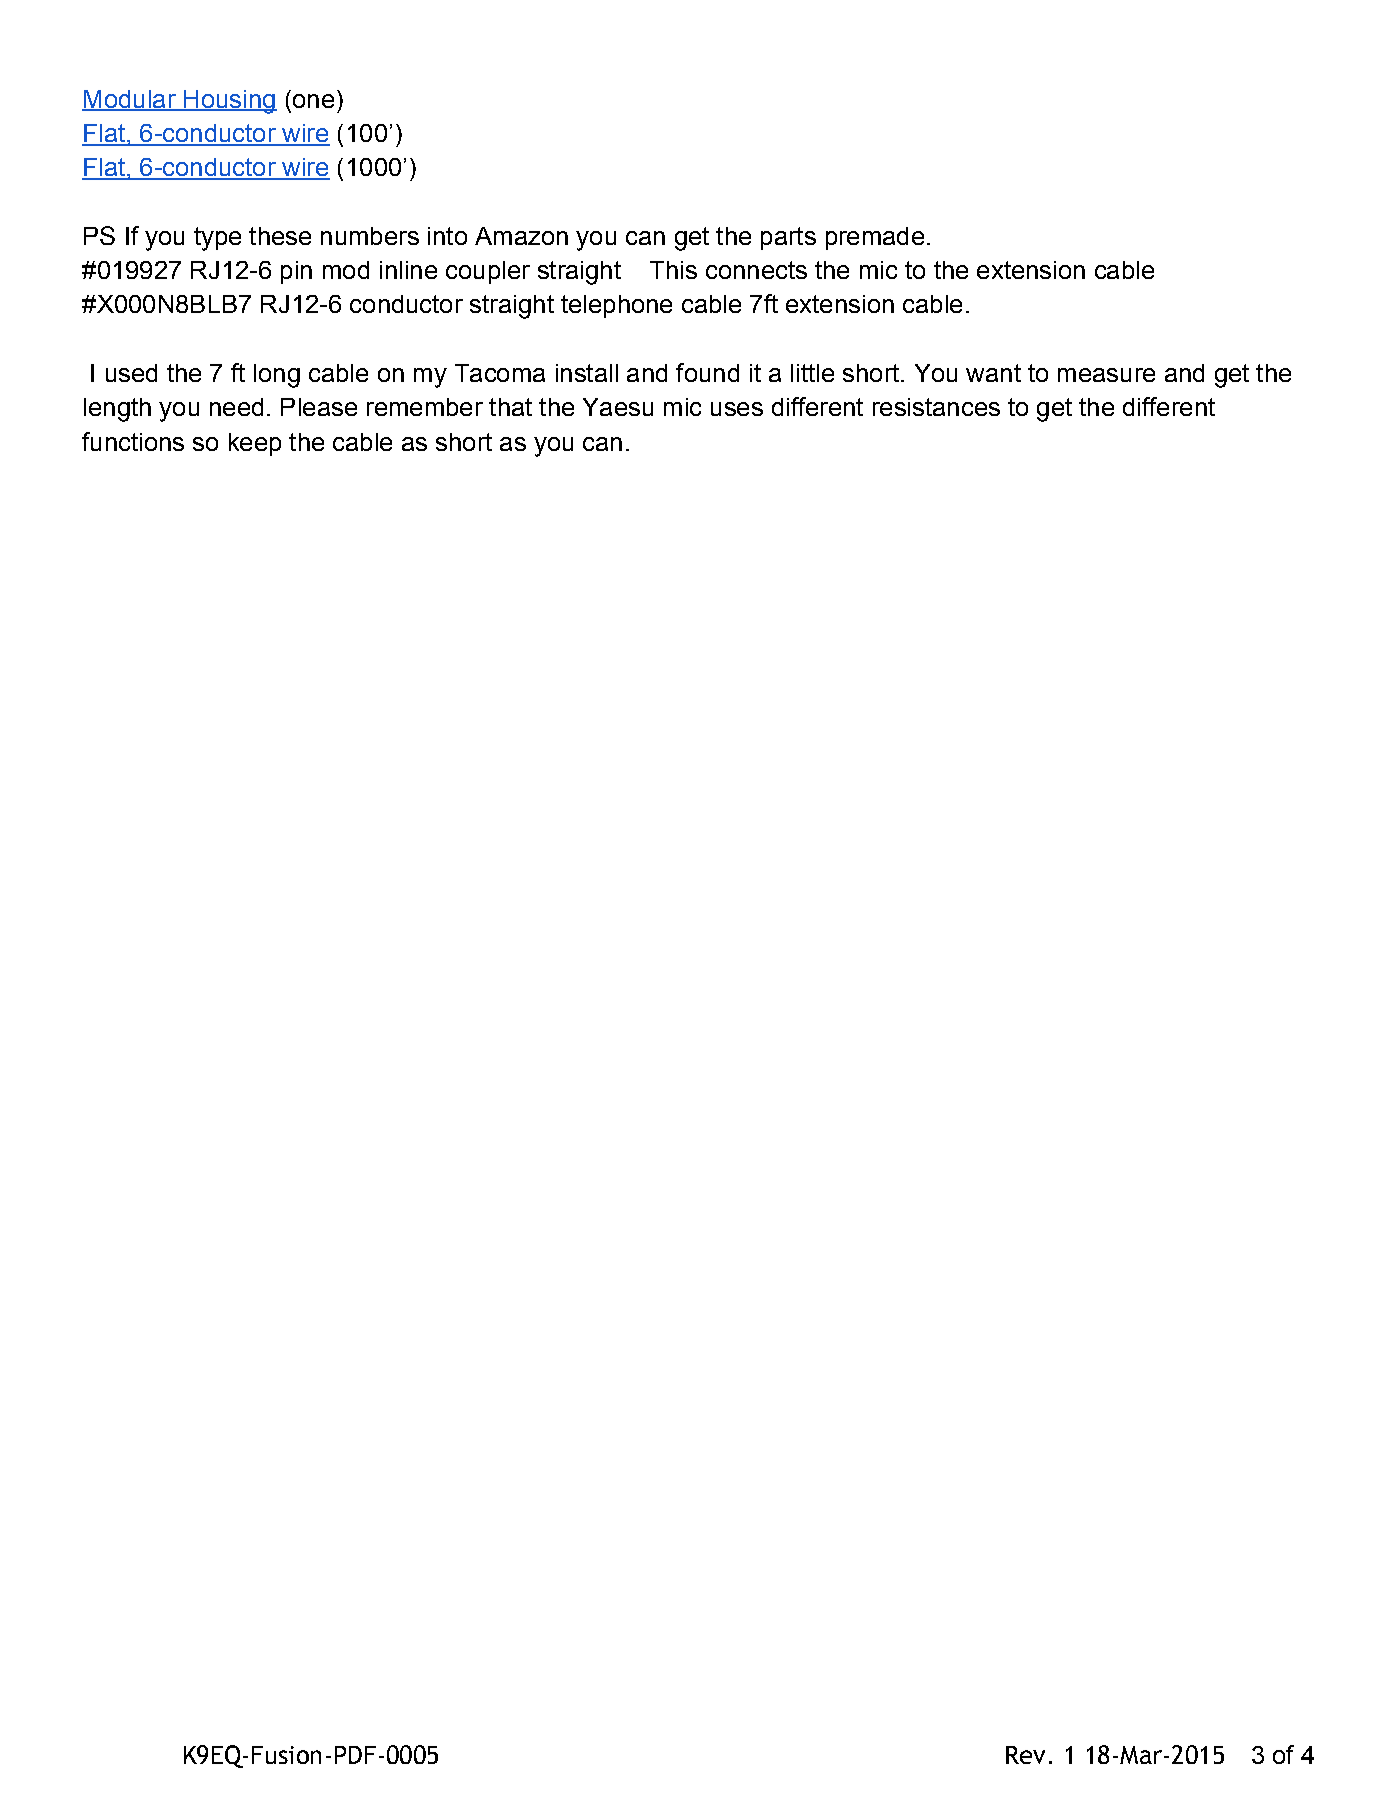  I want to click on functions, so click(133, 441).
